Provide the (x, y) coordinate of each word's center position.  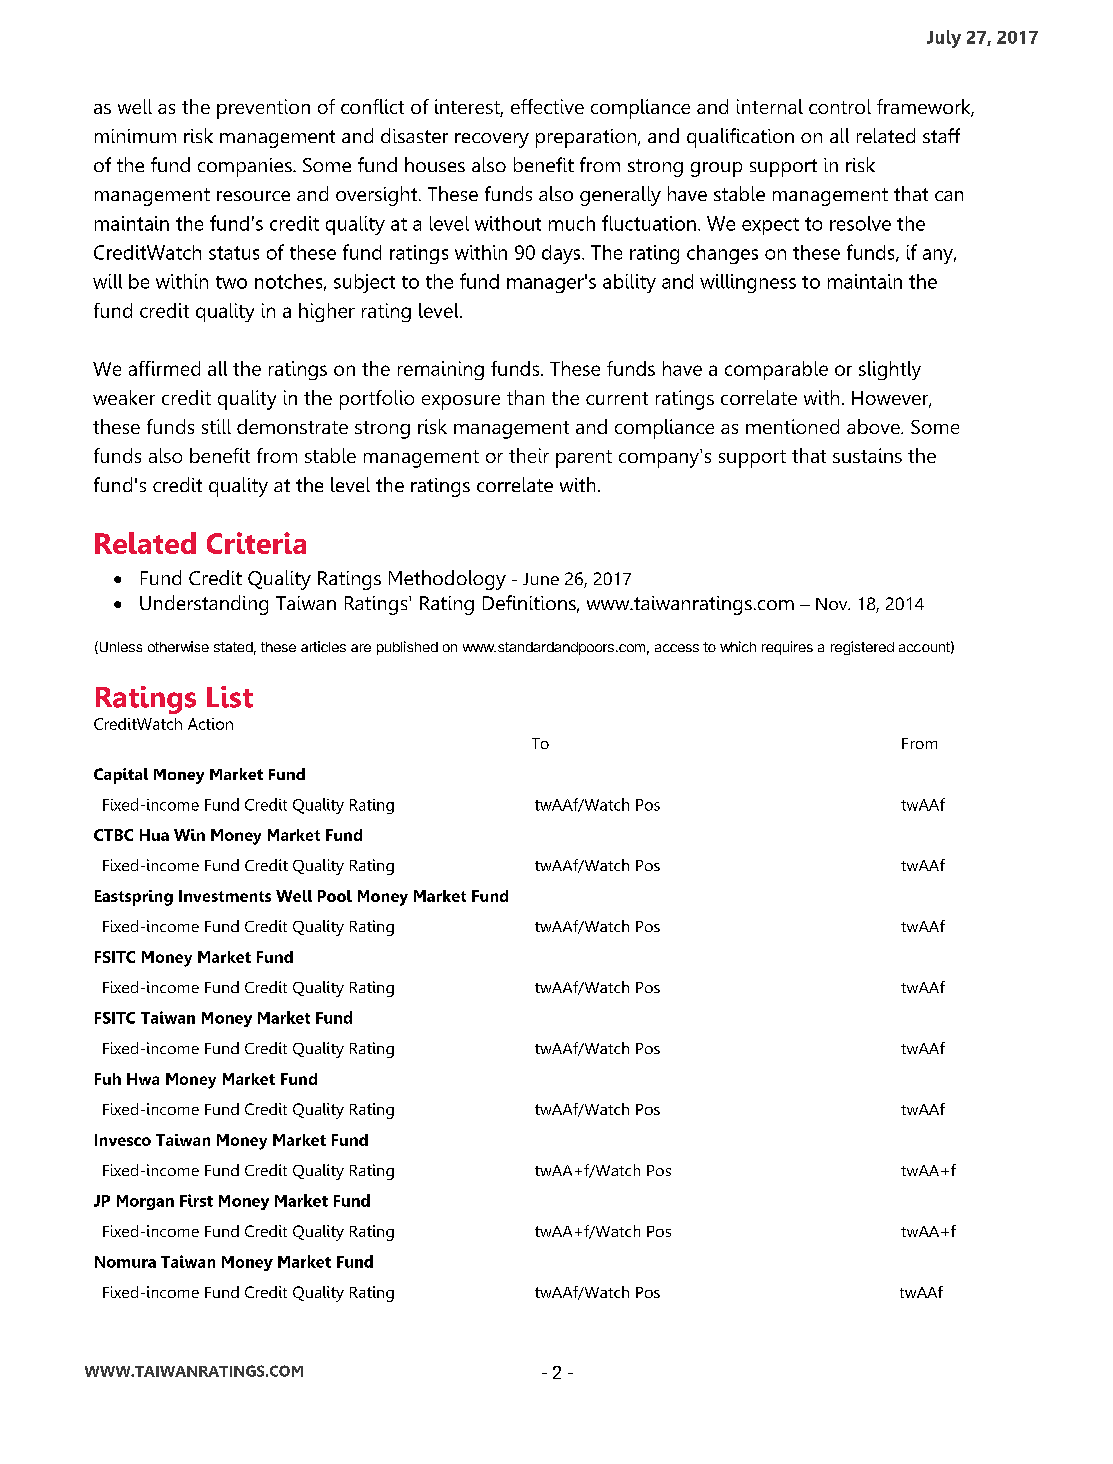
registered (862, 648)
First (196, 1200)
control (840, 106)
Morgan (145, 1202)
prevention (263, 109)
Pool (335, 896)
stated (233, 647)
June (541, 579)
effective (547, 106)
